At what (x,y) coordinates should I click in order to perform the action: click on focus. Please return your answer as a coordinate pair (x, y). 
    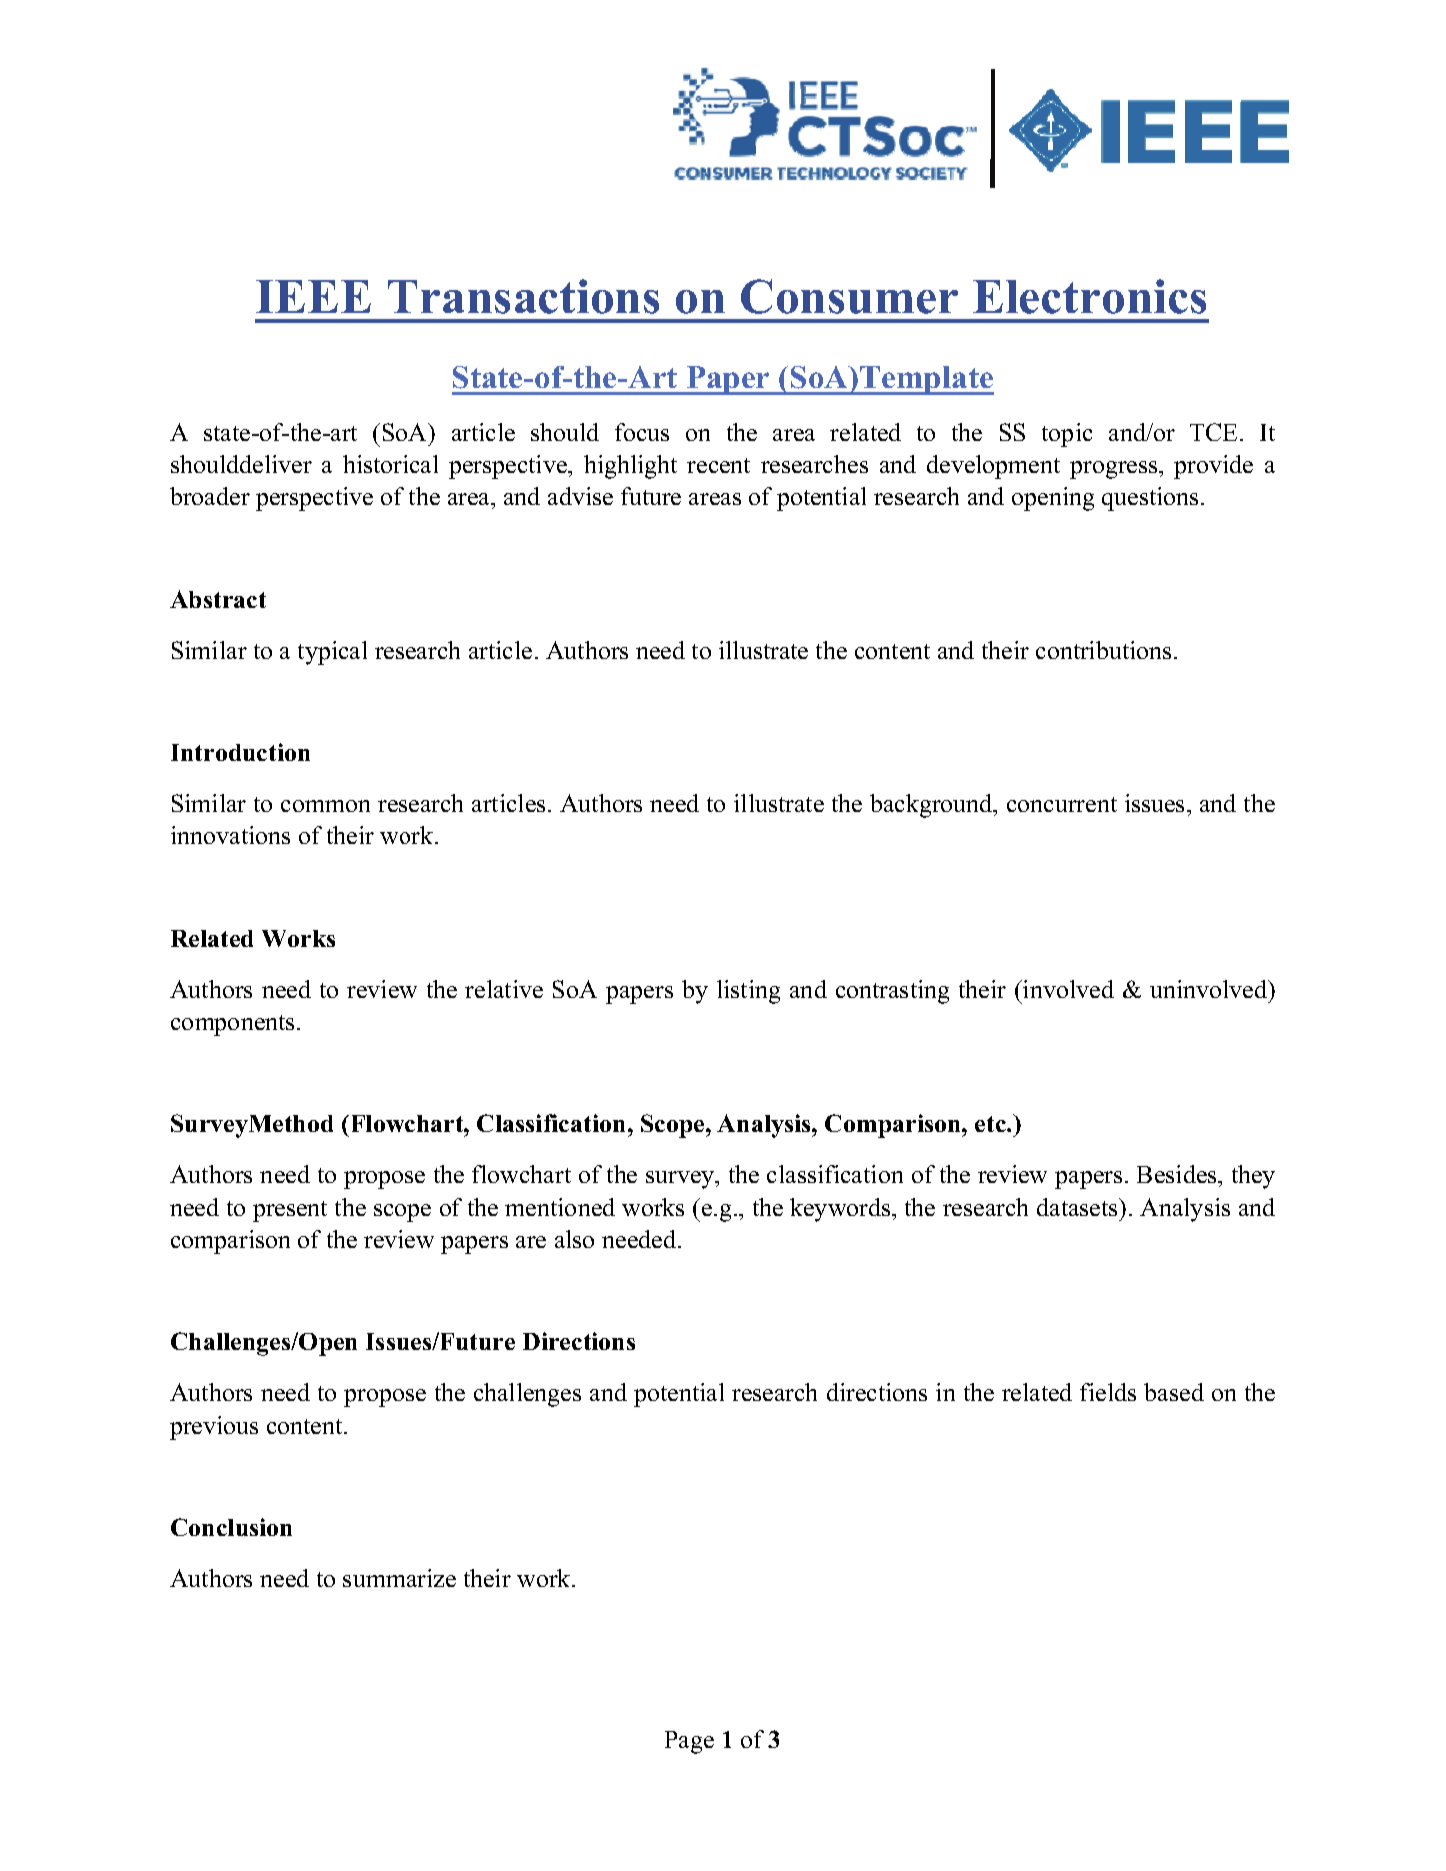
    Looking at the image, I should click on (642, 432).
